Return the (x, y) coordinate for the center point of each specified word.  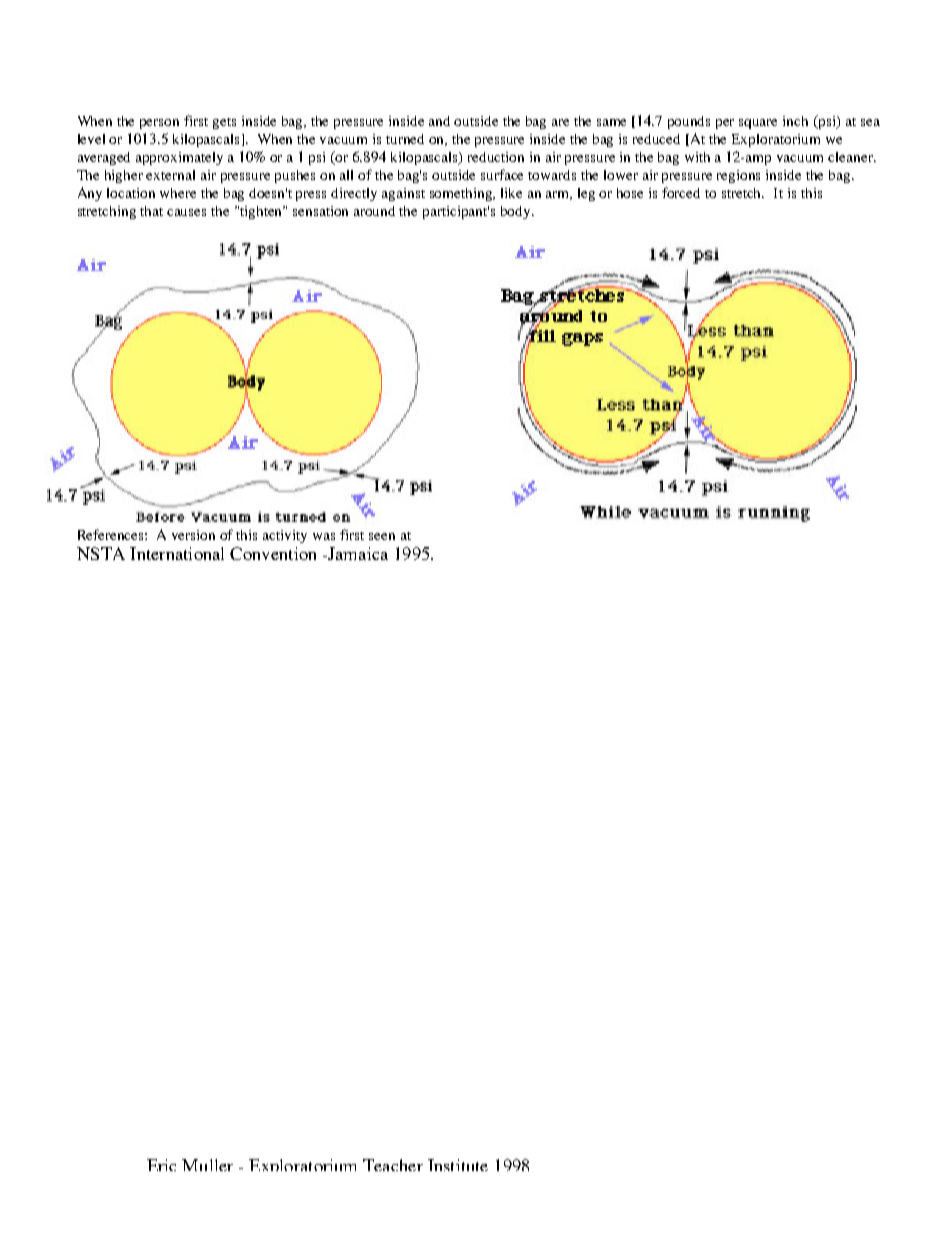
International (177, 553)
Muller (207, 1165)
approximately (179, 158)
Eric (161, 1165)
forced (681, 192)
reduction (496, 157)
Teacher (393, 1165)
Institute (458, 1165)
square (758, 124)
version (193, 535)
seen (382, 536)
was (324, 536)
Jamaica (357, 553)
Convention (273, 553)
